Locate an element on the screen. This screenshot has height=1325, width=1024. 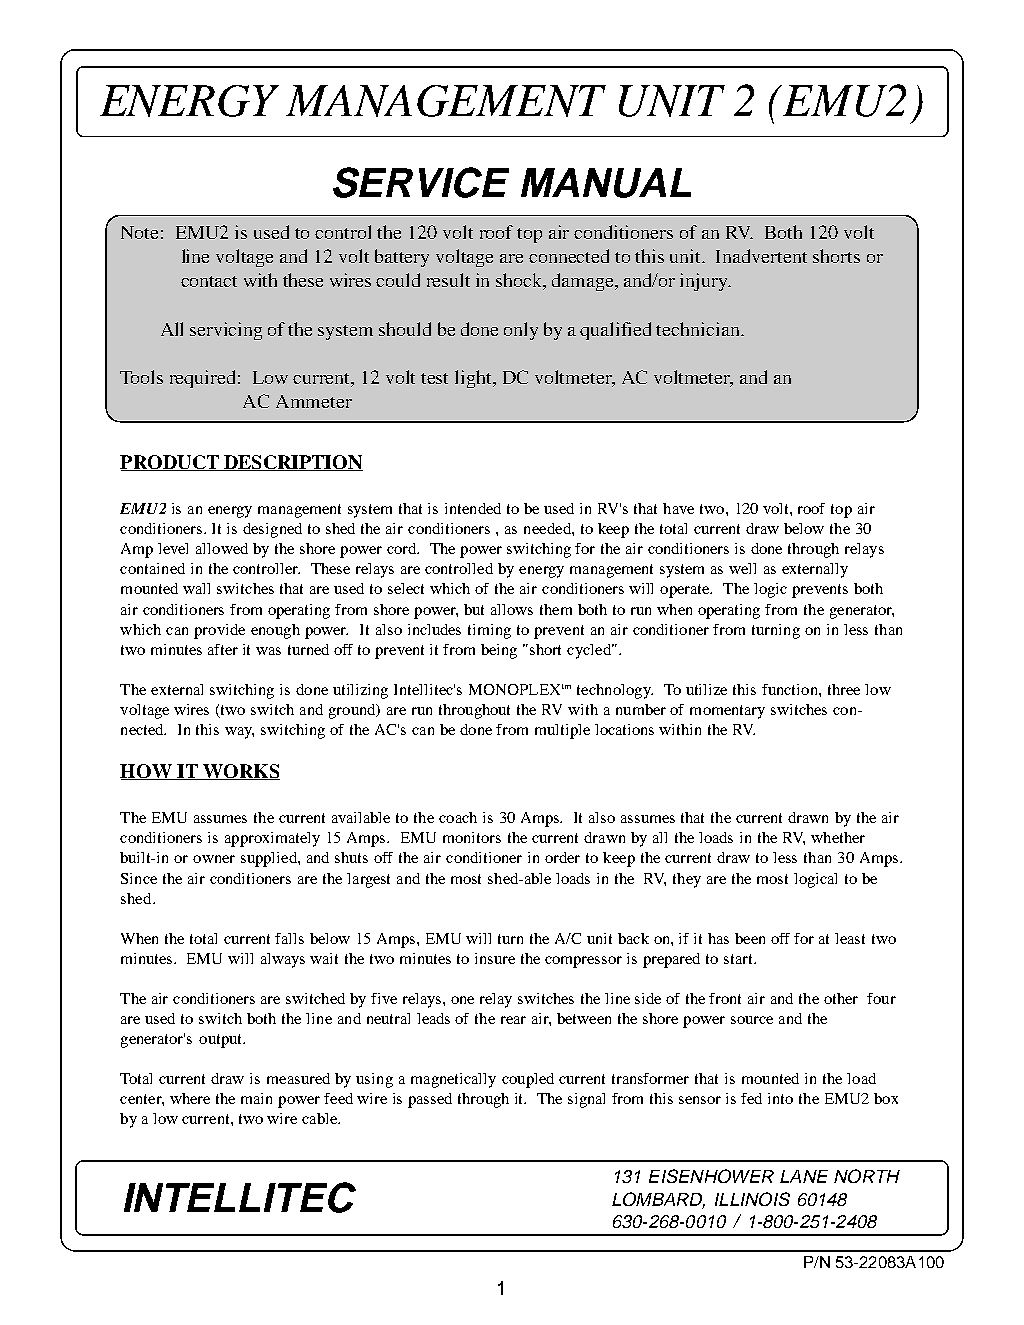
contact is located at coordinates (209, 281).
